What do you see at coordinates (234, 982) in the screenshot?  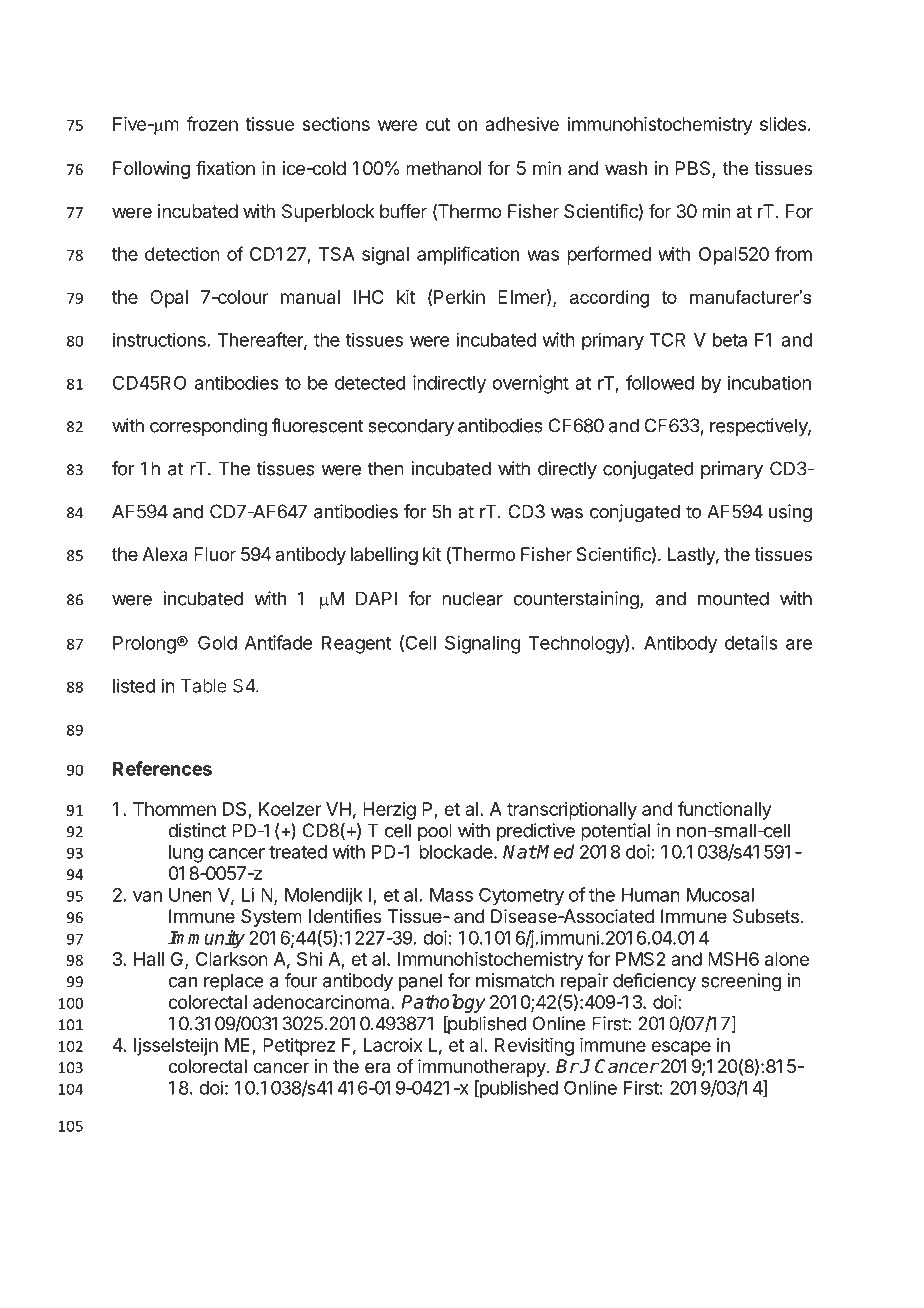 I see `replace` at bounding box center [234, 982].
